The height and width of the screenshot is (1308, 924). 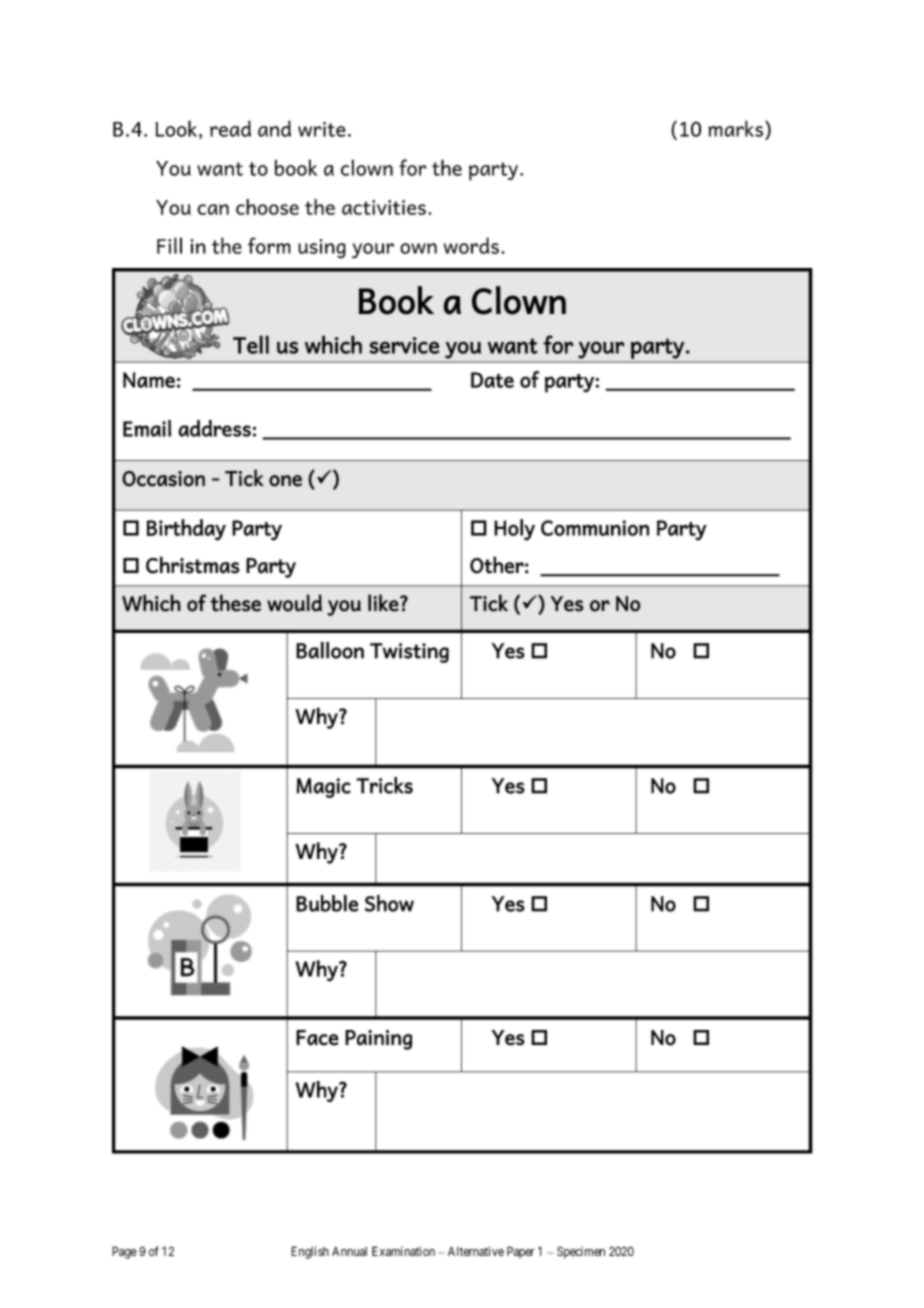 I want to click on Holy, so click(x=514, y=530).
